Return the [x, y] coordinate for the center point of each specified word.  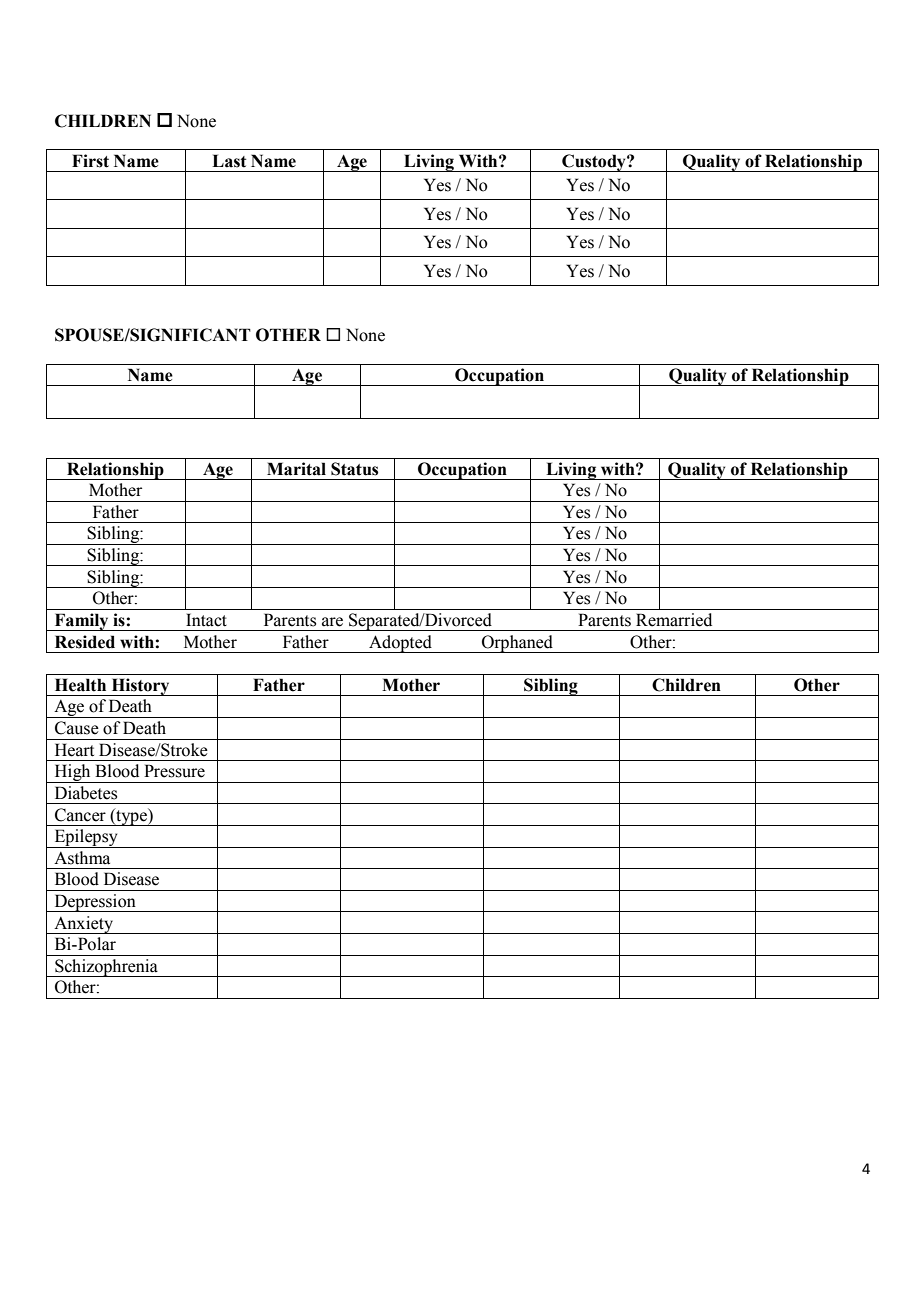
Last [229, 161]
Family [81, 622]
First [90, 161]
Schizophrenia [106, 968]
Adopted [400, 644]
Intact [206, 620]
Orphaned [518, 644]
